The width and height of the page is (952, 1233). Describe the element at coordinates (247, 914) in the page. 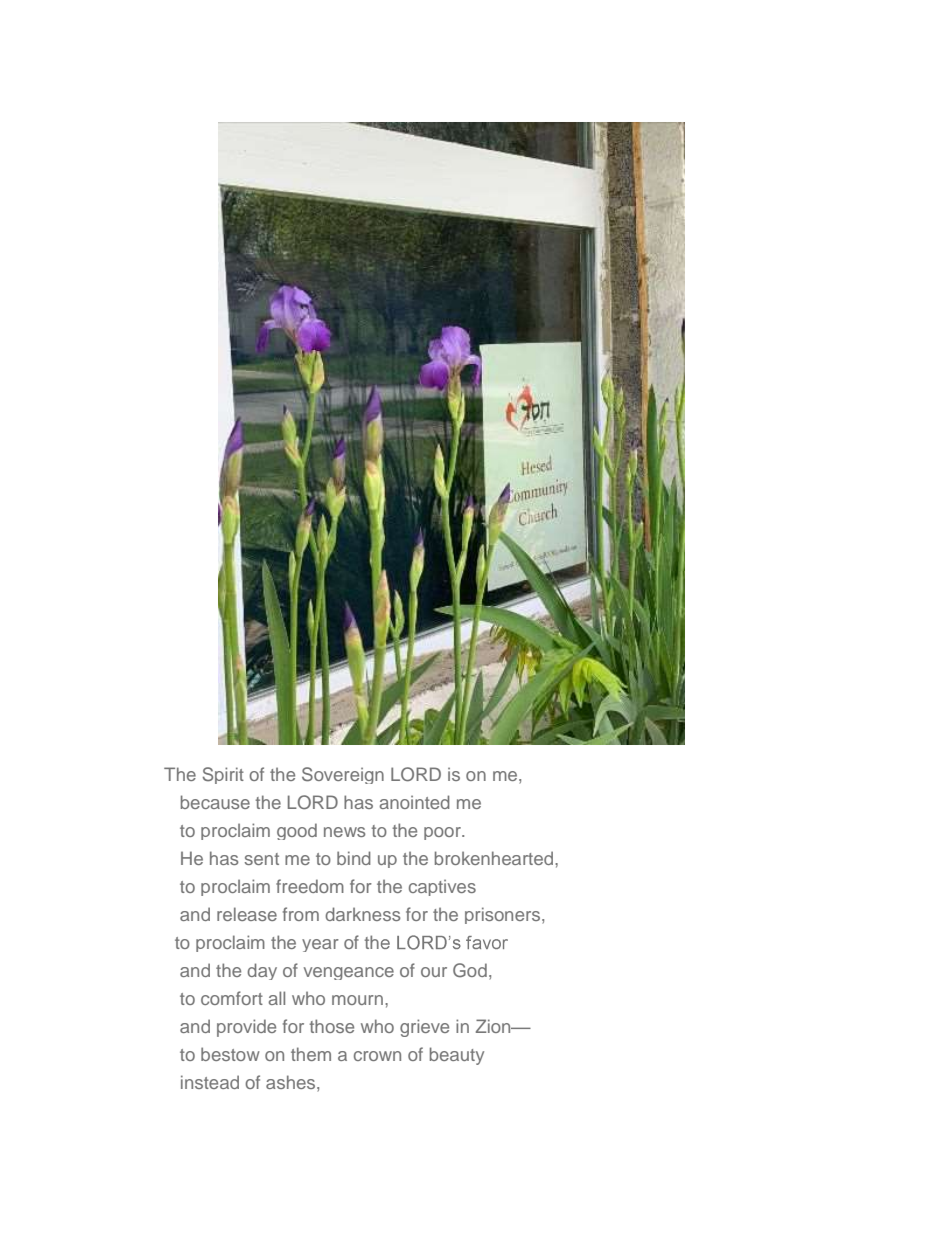

I see `release` at that location.
